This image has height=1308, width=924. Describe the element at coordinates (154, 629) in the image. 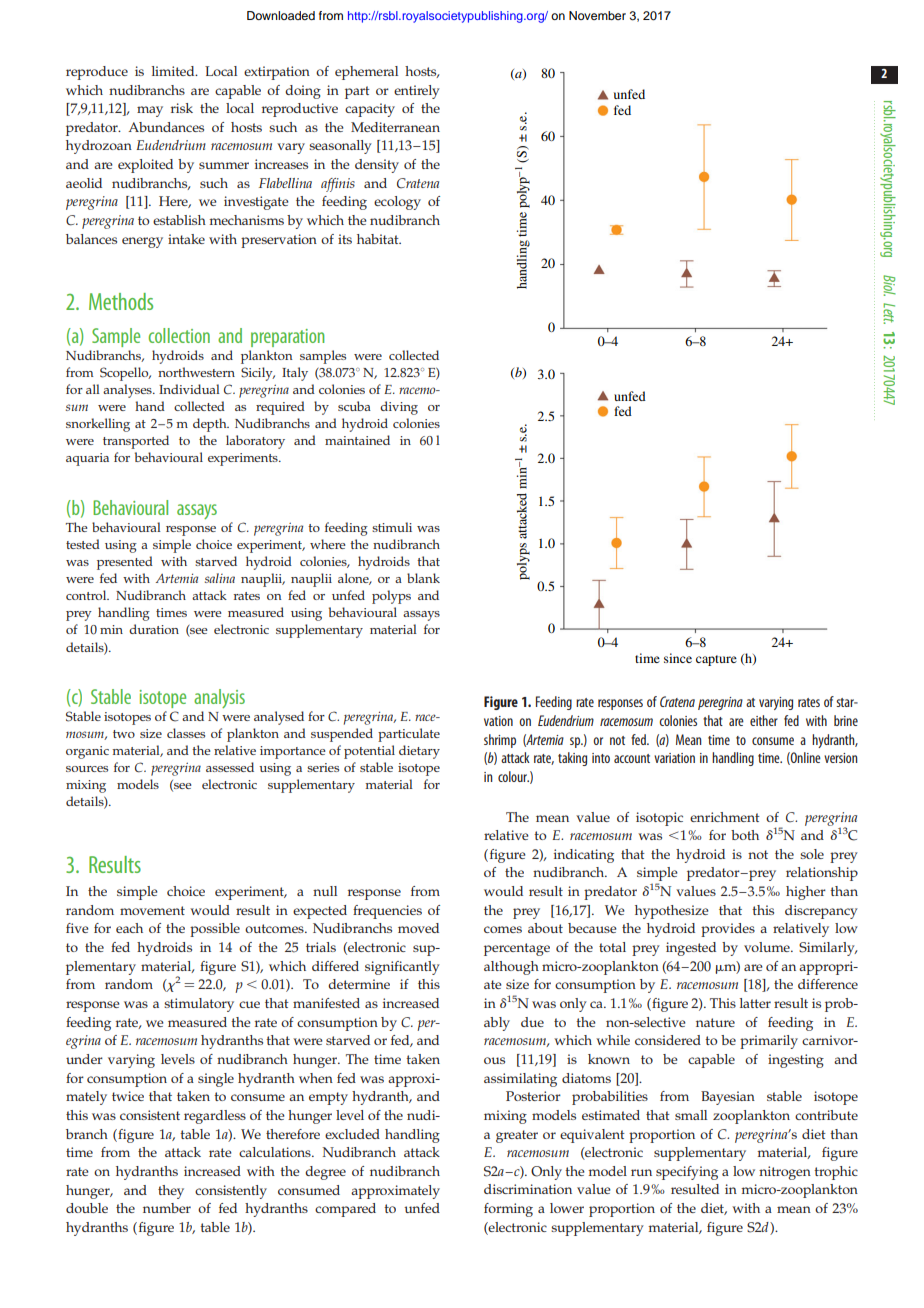

I see `duration` at that location.
